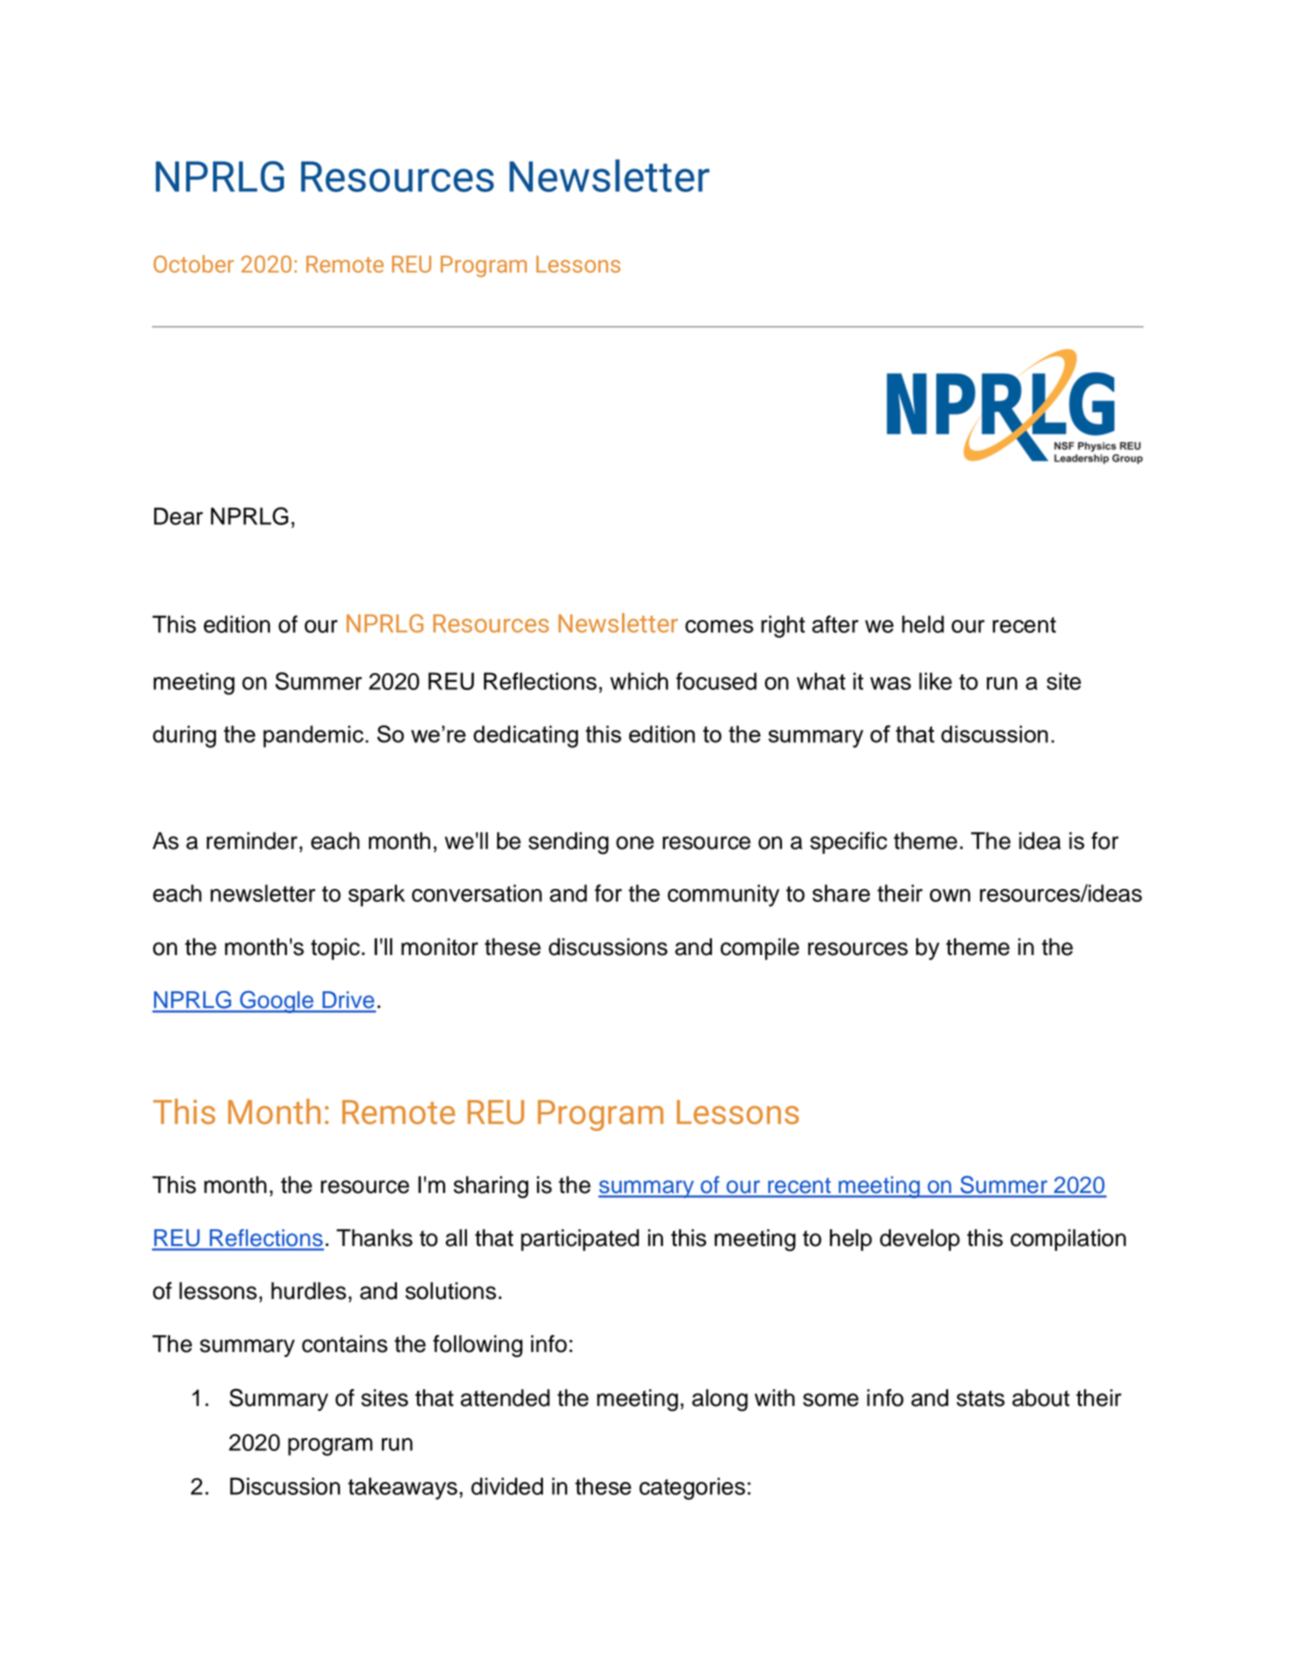 The image size is (1295, 1676). Describe the element at coordinates (719, 626) in the screenshot. I see `comes` at that location.
